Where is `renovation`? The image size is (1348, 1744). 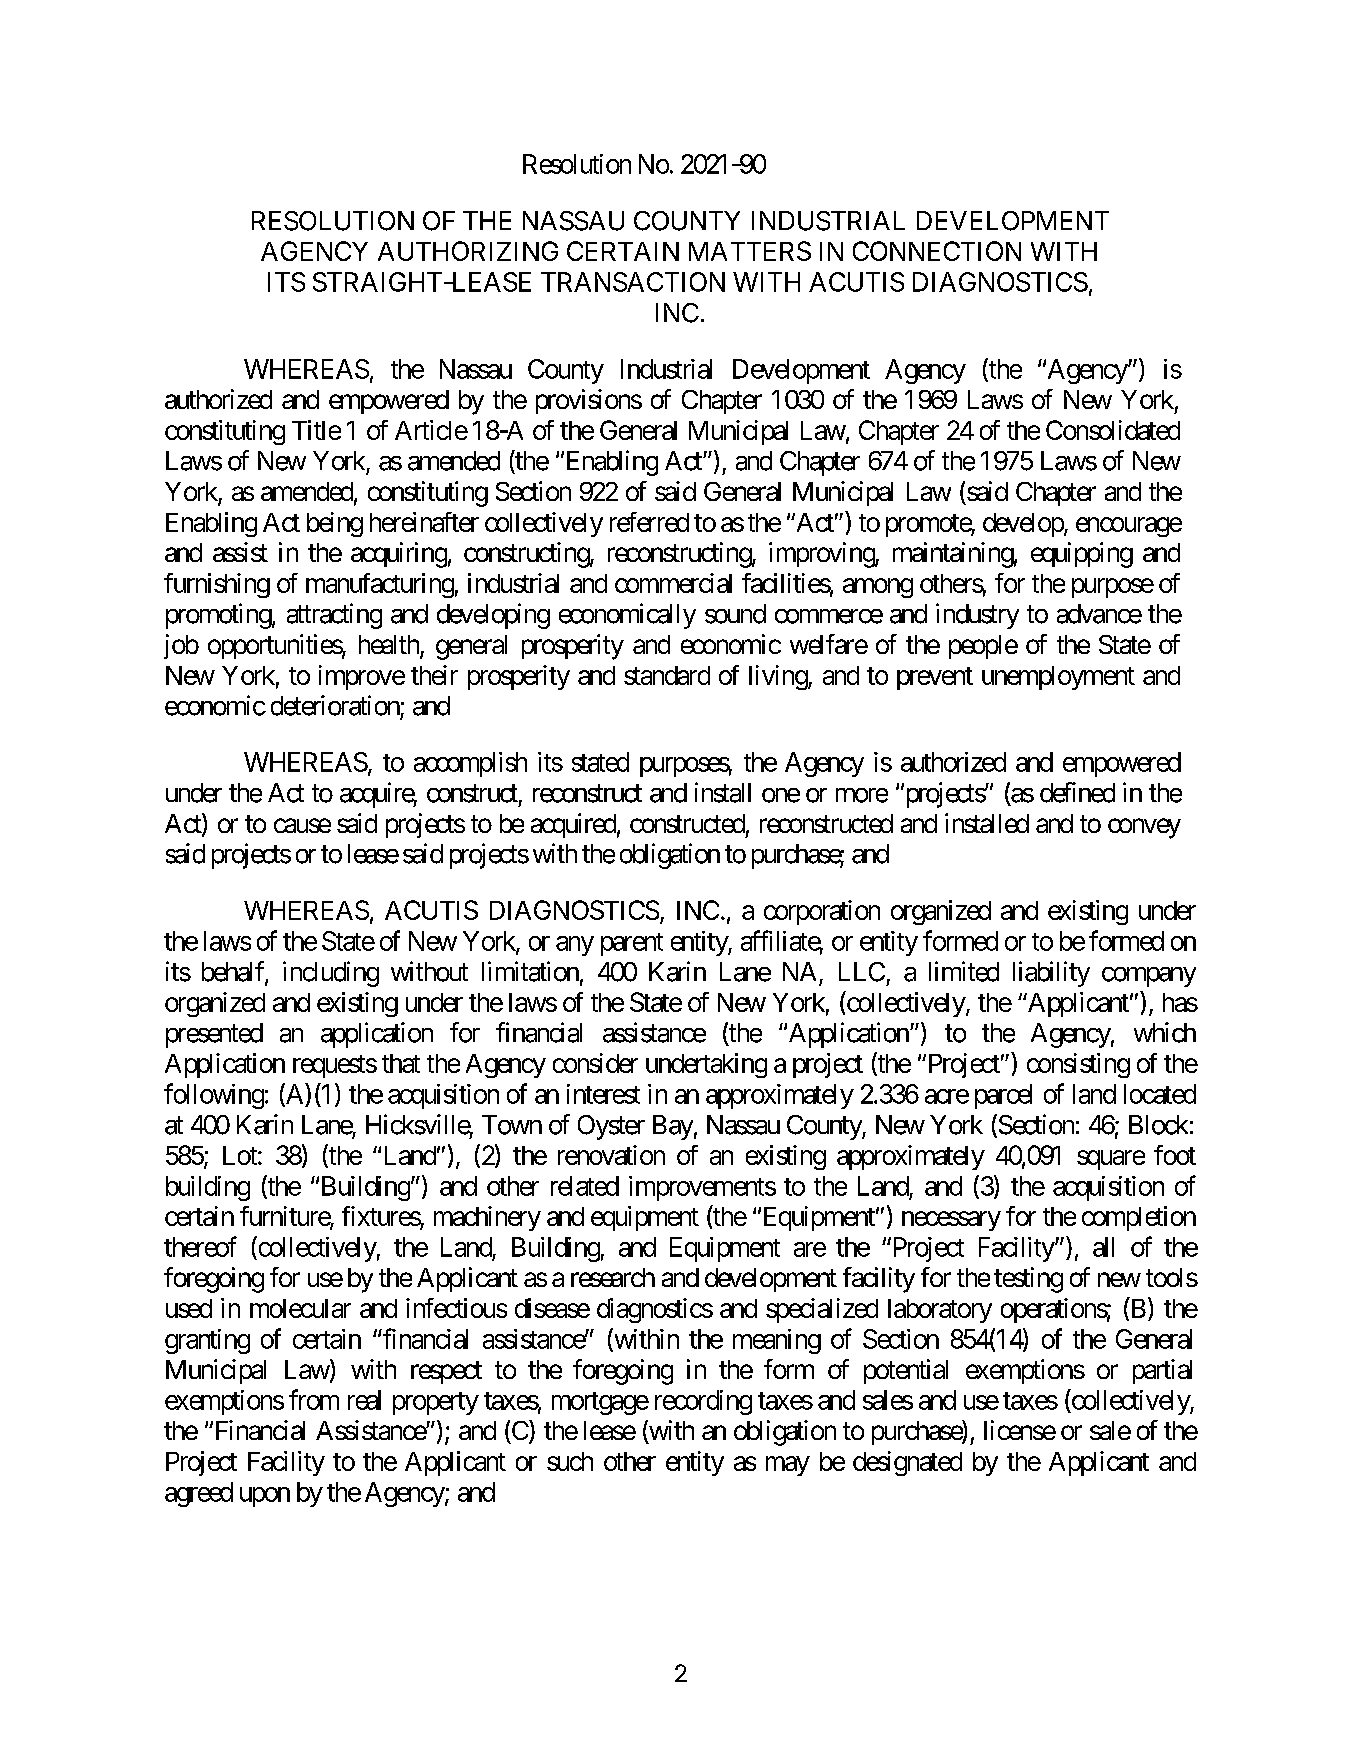
renovation is located at coordinates (611, 1155).
